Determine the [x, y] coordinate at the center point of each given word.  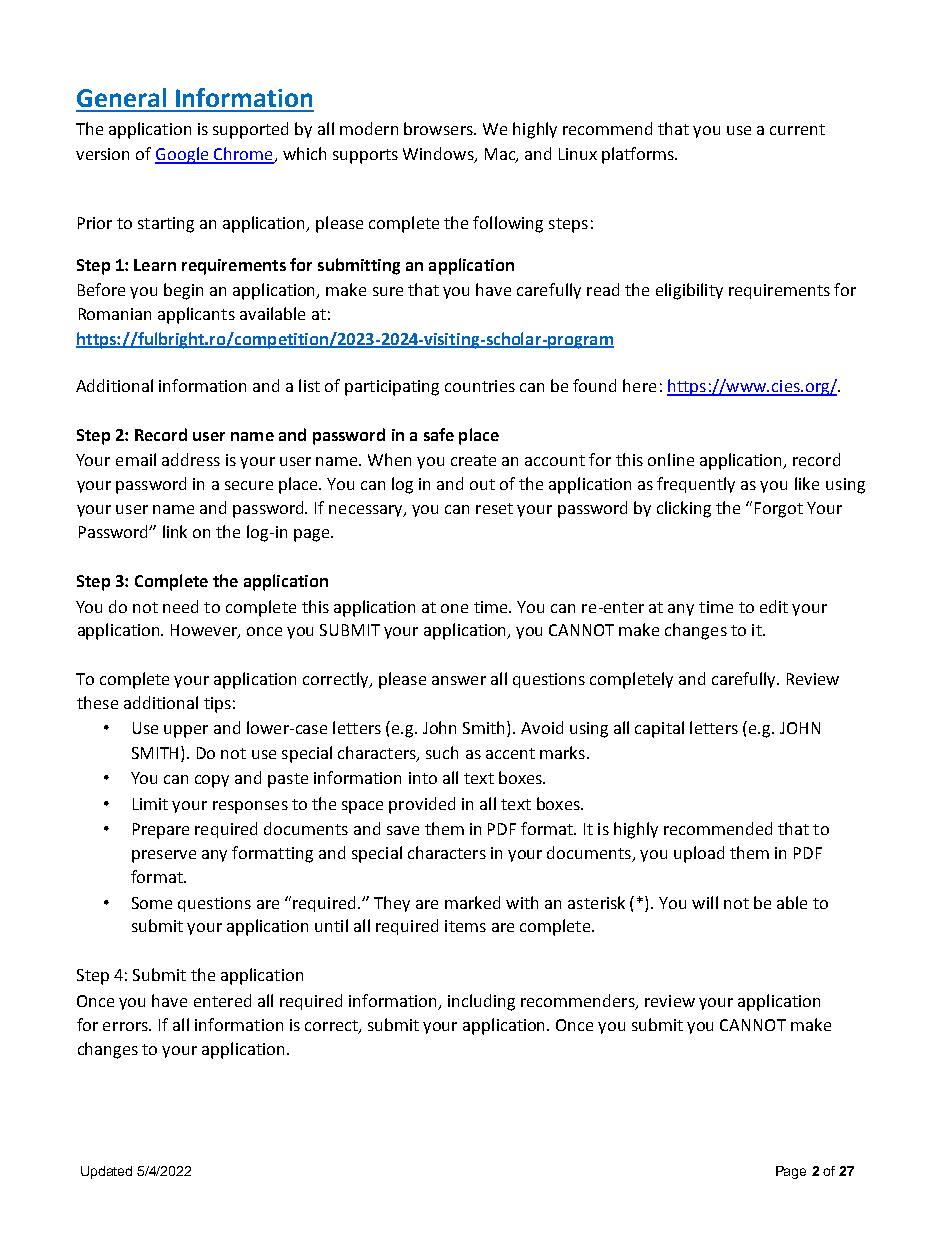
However [205, 631]
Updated [106, 1172]
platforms [639, 155]
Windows [439, 155]
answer [459, 680]
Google [183, 155]
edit [774, 606]
